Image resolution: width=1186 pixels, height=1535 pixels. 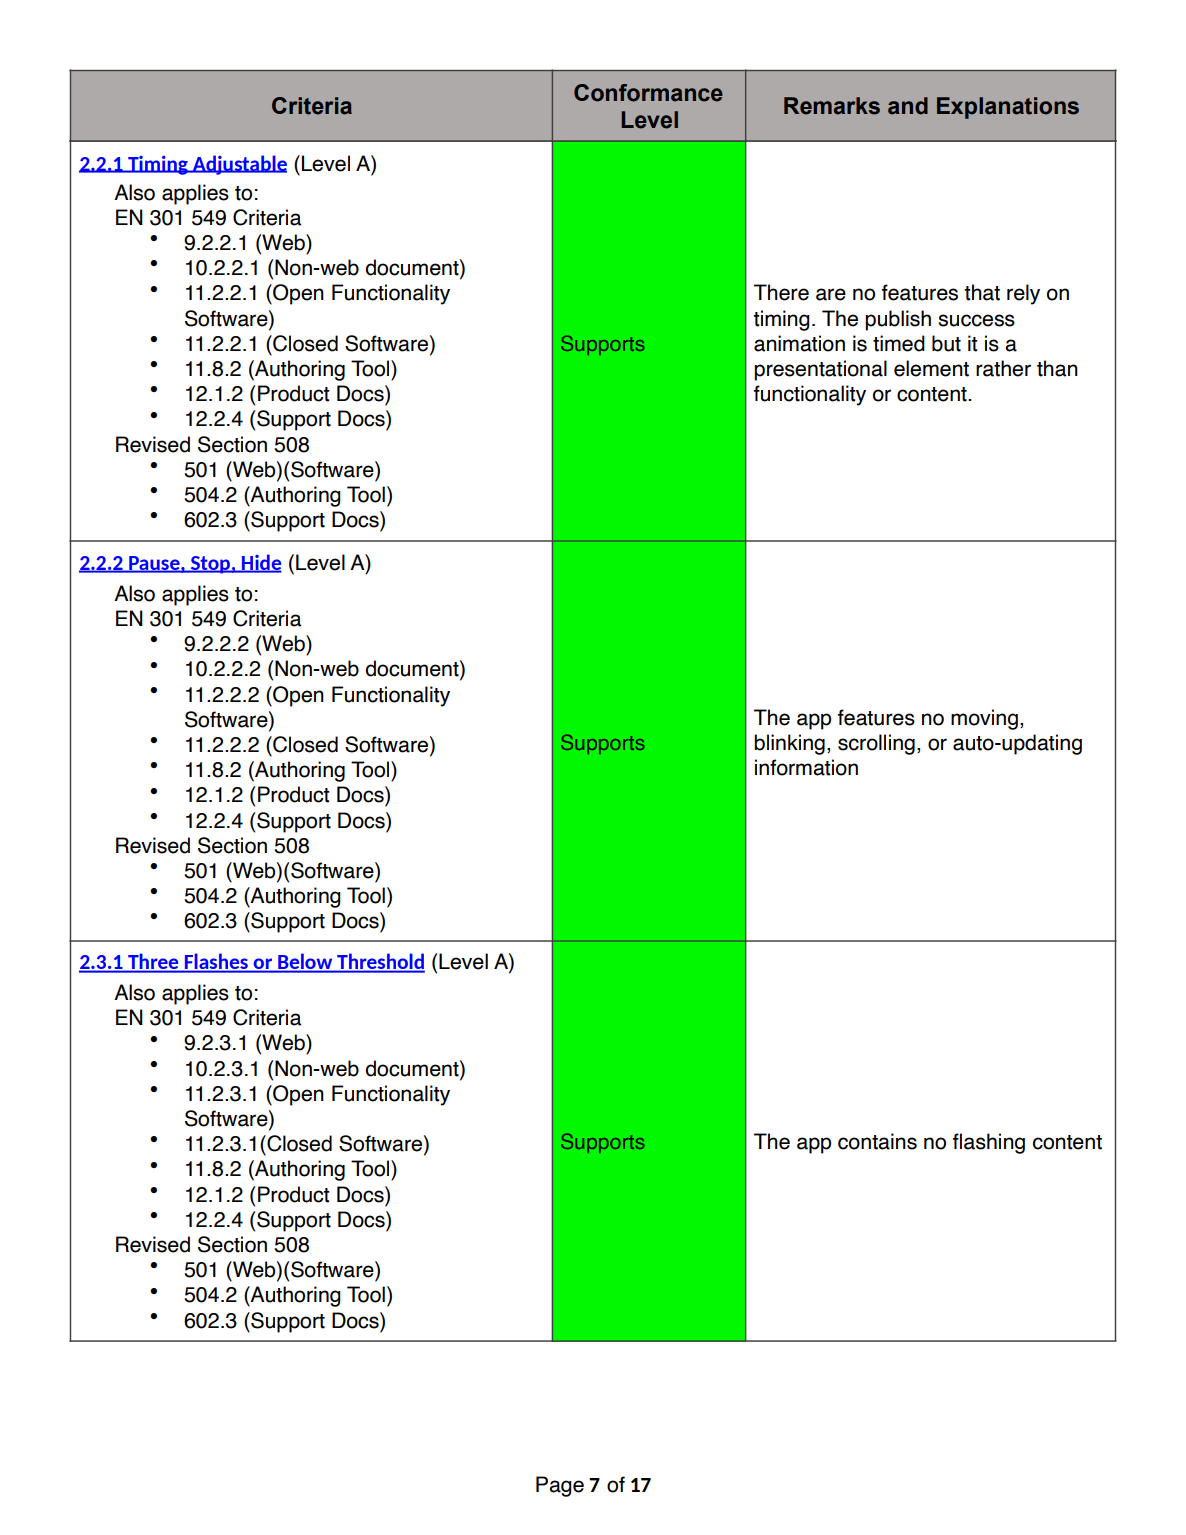 I want to click on Adjustable, so click(x=238, y=165).
